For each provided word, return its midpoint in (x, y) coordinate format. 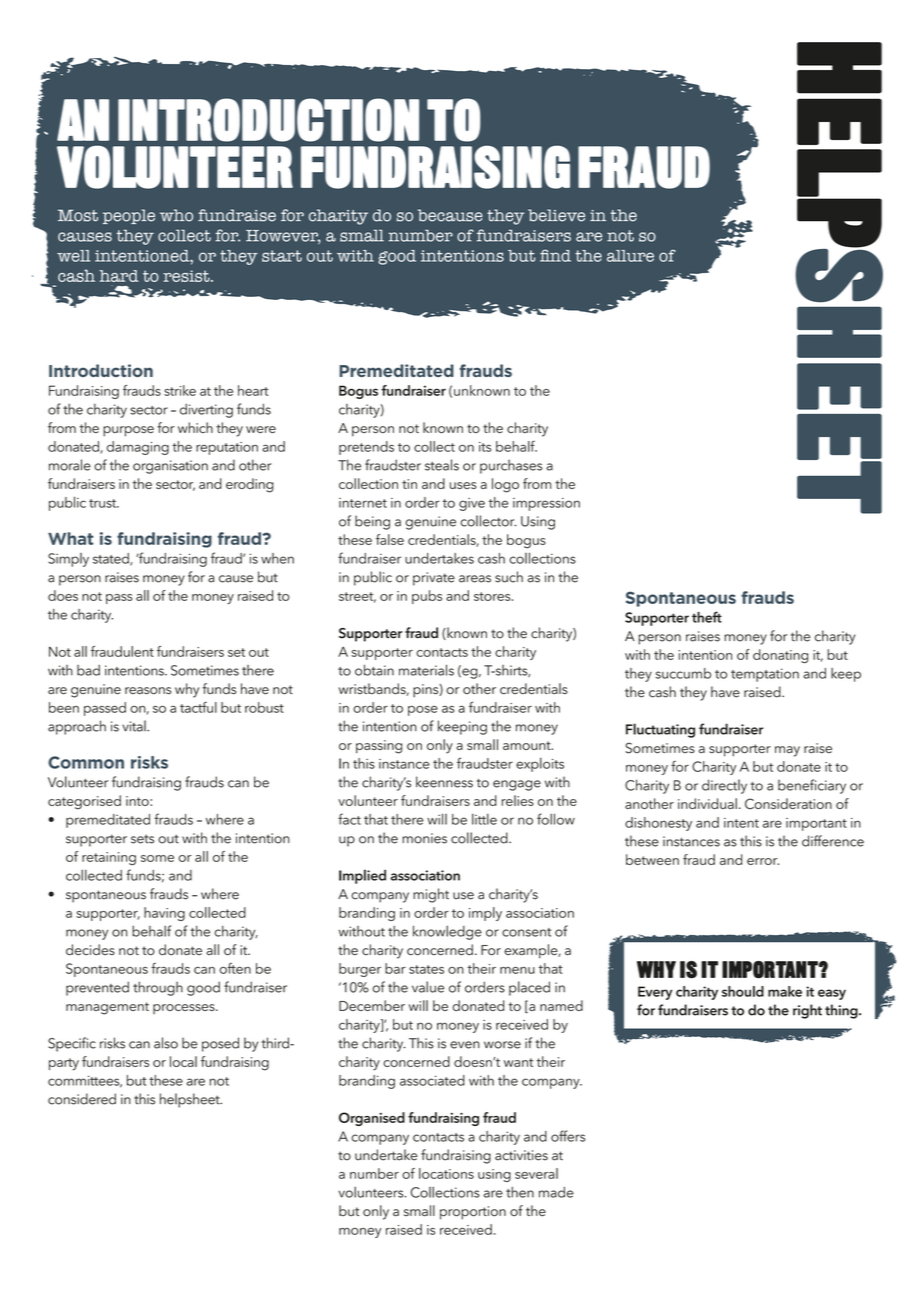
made (556, 1192)
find (555, 255)
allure (630, 256)
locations (446, 1173)
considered (82, 1099)
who (176, 215)
